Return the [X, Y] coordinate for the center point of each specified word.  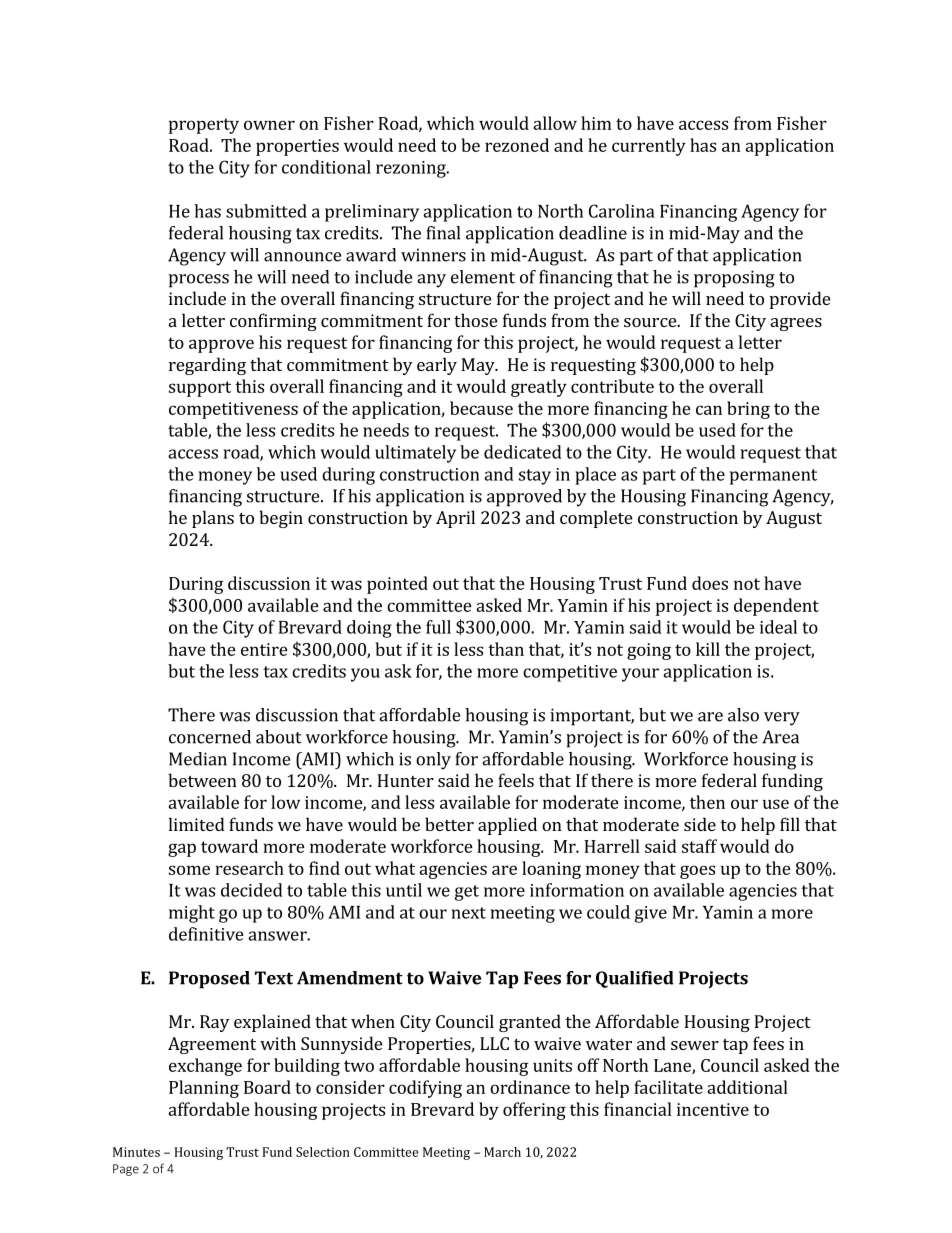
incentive [713, 1109]
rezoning [412, 169]
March [502, 1152]
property [204, 126]
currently [649, 147]
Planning [204, 1089]
